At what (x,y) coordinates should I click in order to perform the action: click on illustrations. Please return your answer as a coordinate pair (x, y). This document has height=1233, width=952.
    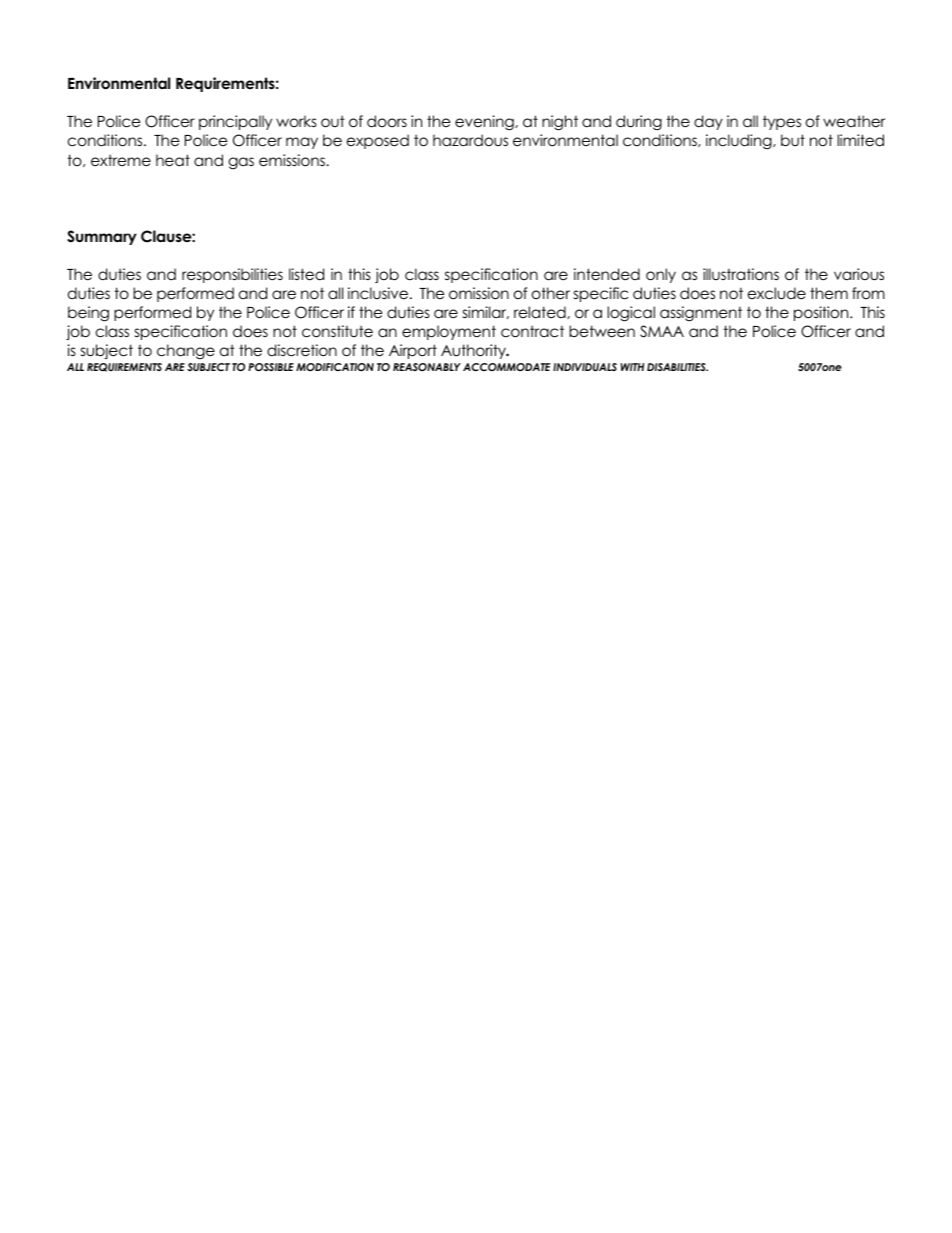
    Looking at the image, I should click on (741, 274).
